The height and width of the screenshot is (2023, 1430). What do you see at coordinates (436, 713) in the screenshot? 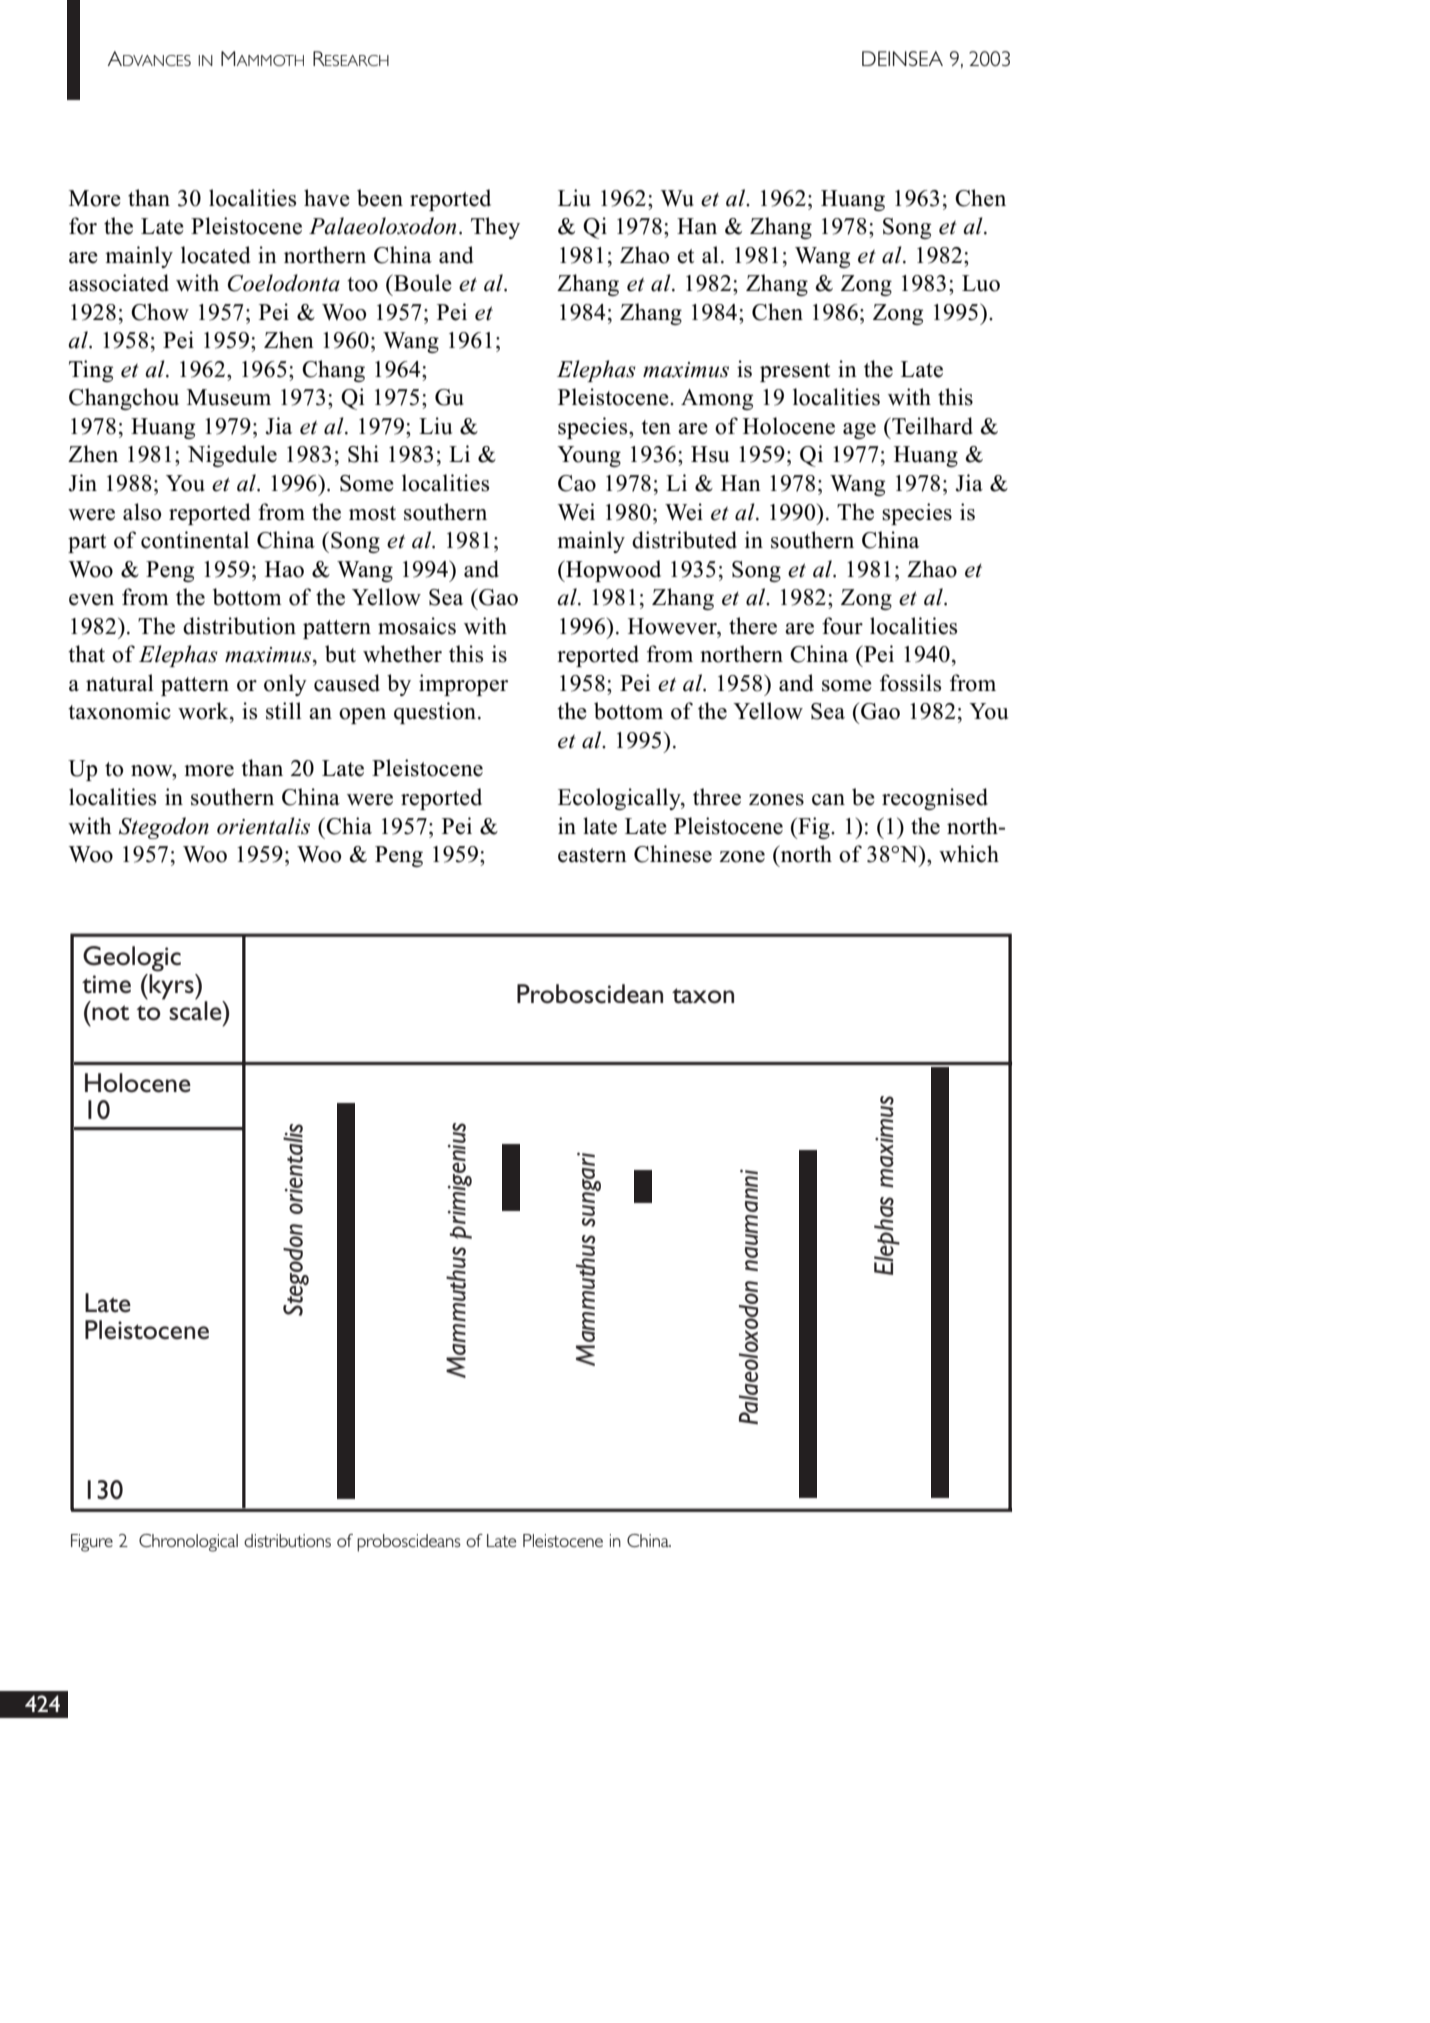
I see `question` at bounding box center [436, 713].
